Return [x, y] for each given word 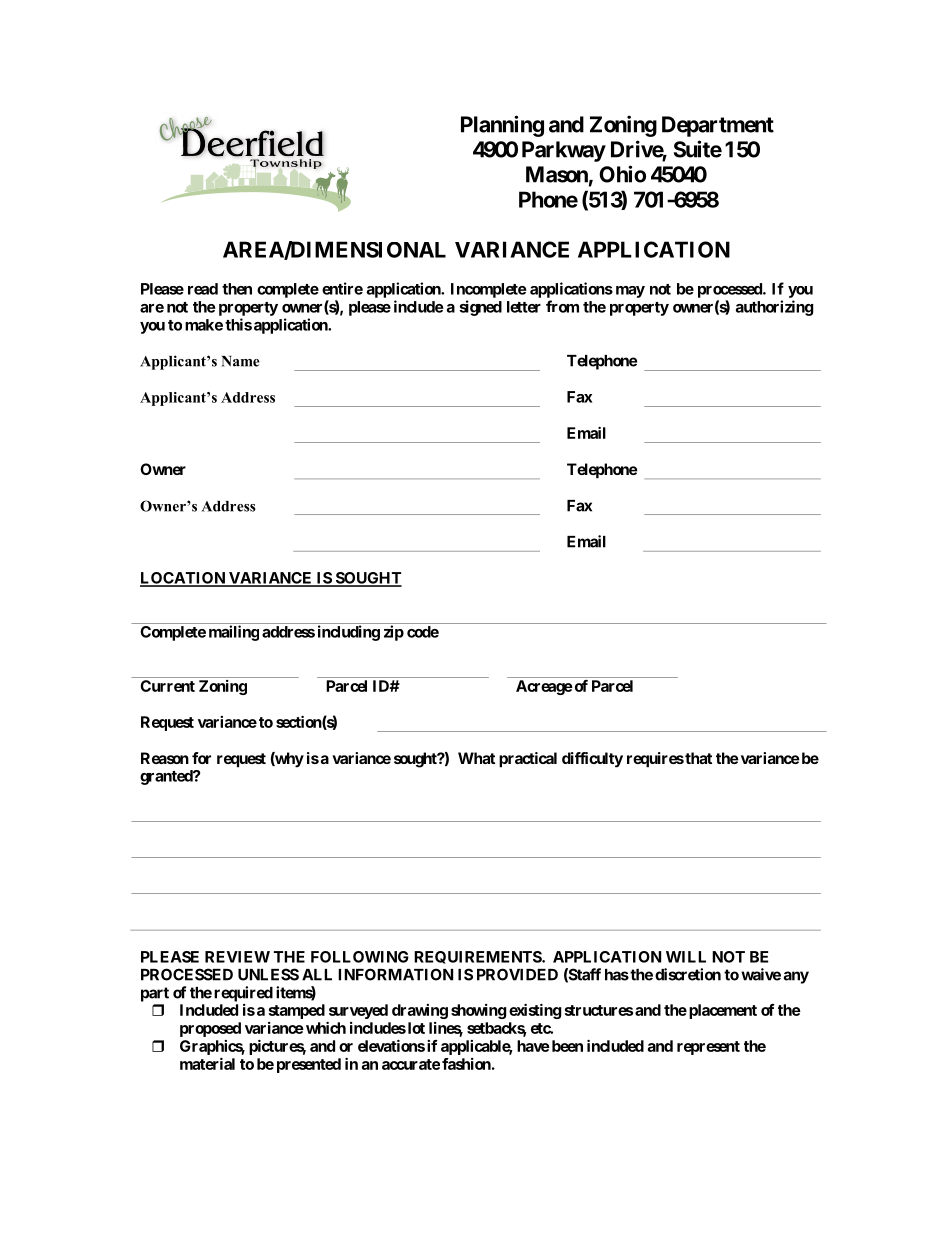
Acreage [544, 687]
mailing [234, 633]
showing [478, 1011]
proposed [210, 1029]
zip [394, 633]
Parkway [564, 151]
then [237, 289]
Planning [502, 126]
